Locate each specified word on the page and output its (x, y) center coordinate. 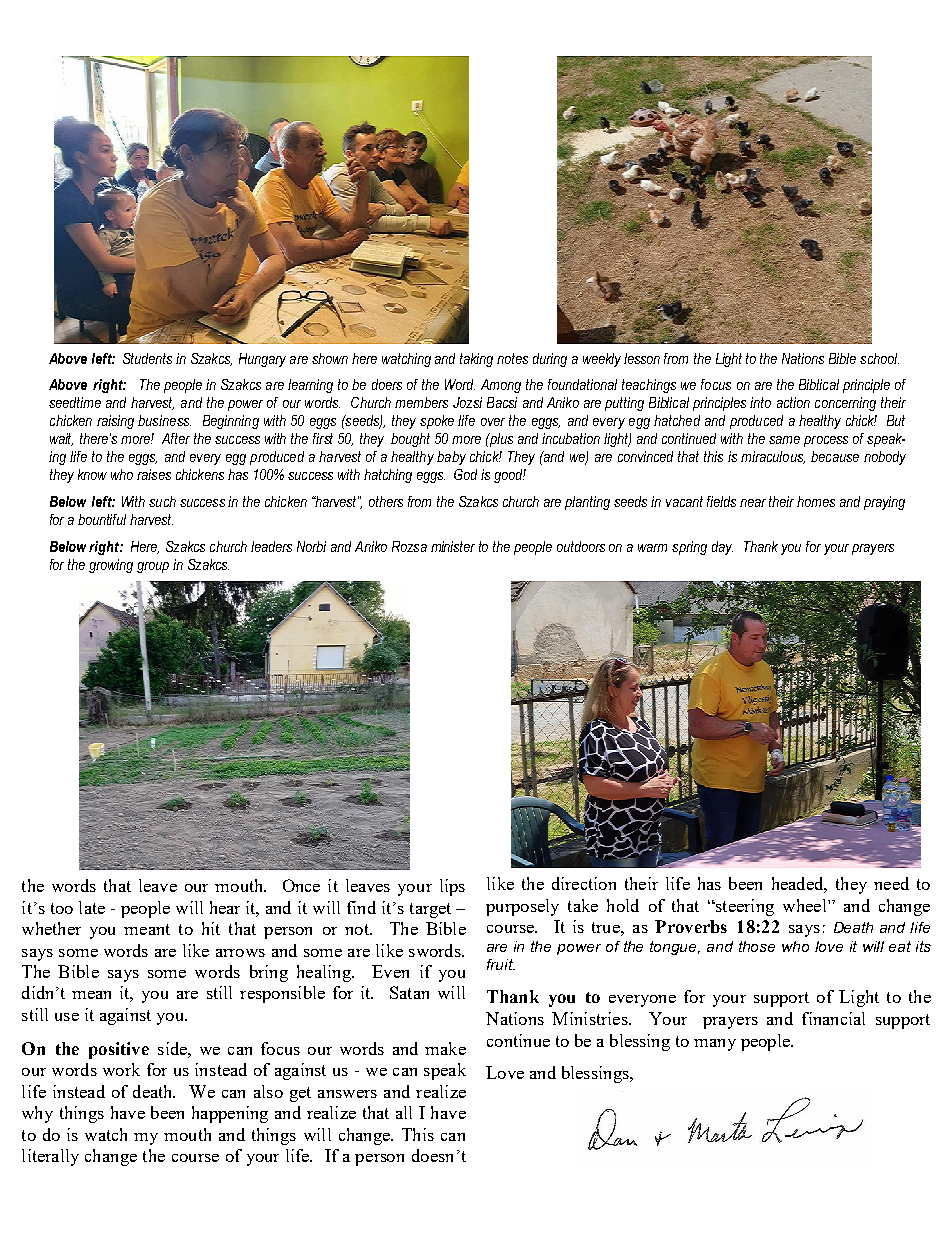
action (793, 402)
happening (230, 1114)
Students (147, 358)
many (715, 1045)
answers (347, 1094)
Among (501, 386)
